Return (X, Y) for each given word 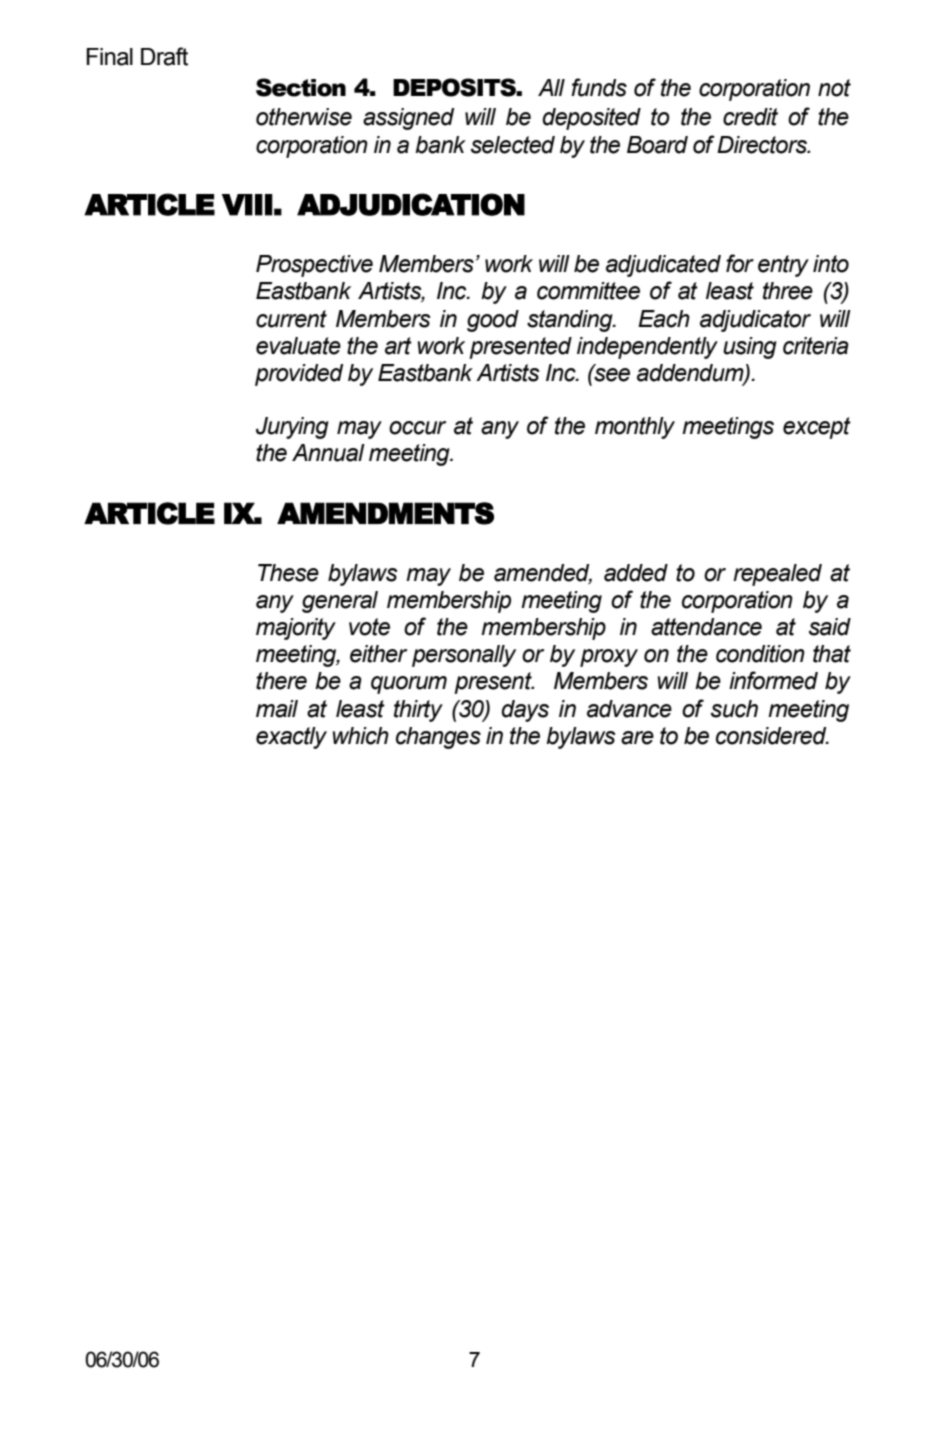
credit (750, 117)
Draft (164, 56)
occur (417, 428)
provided (299, 375)
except (817, 428)
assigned (408, 119)
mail (277, 709)
